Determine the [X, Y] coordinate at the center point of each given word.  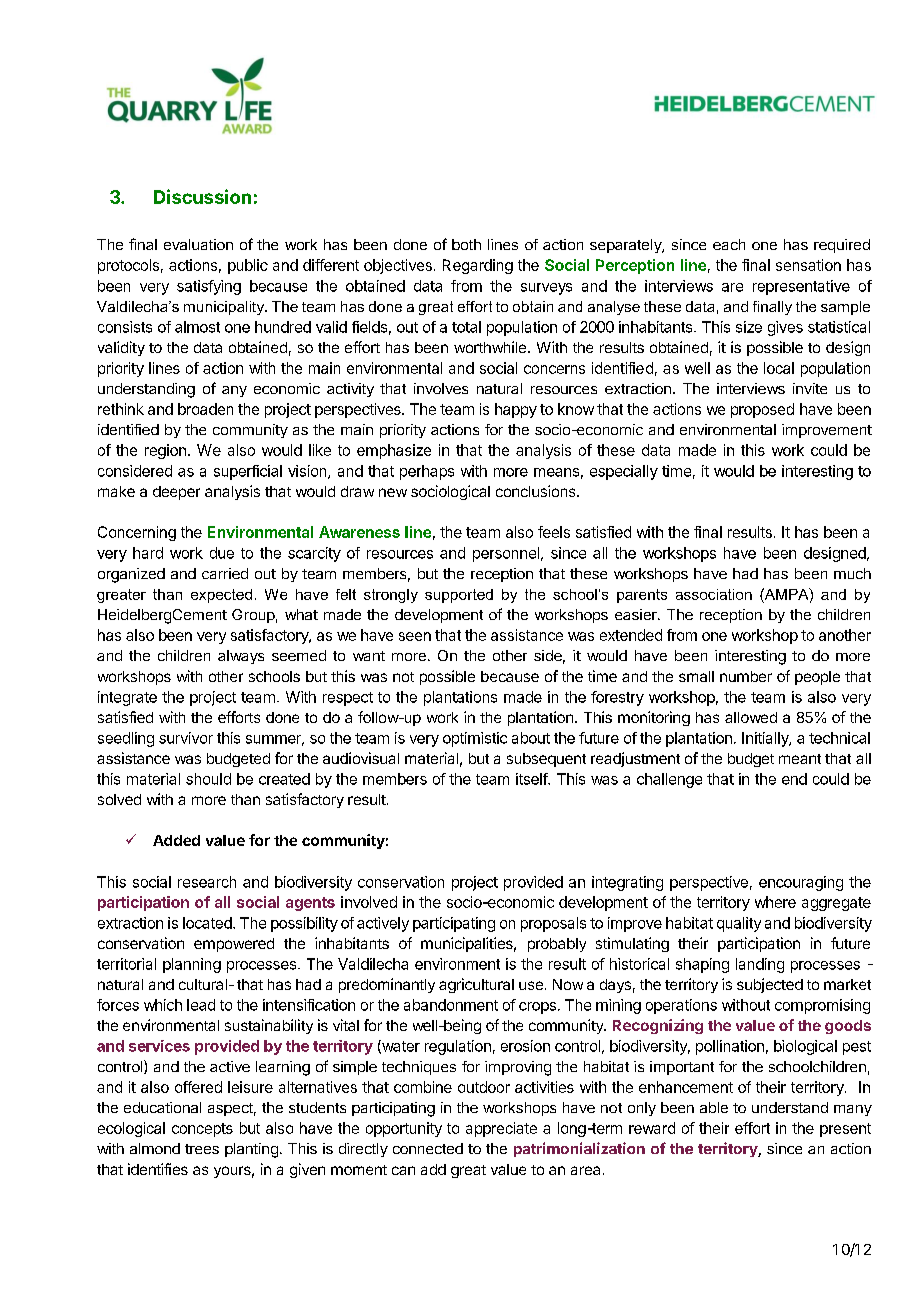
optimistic [475, 739]
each [729, 244]
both [466, 244]
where [775, 902]
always [241, 657]
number [746, 676]
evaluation [198, 244]
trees [202, 1149]
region [165, 451]
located [208, 923]
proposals [553, 924]
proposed [762, 410]
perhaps [427, 472]
